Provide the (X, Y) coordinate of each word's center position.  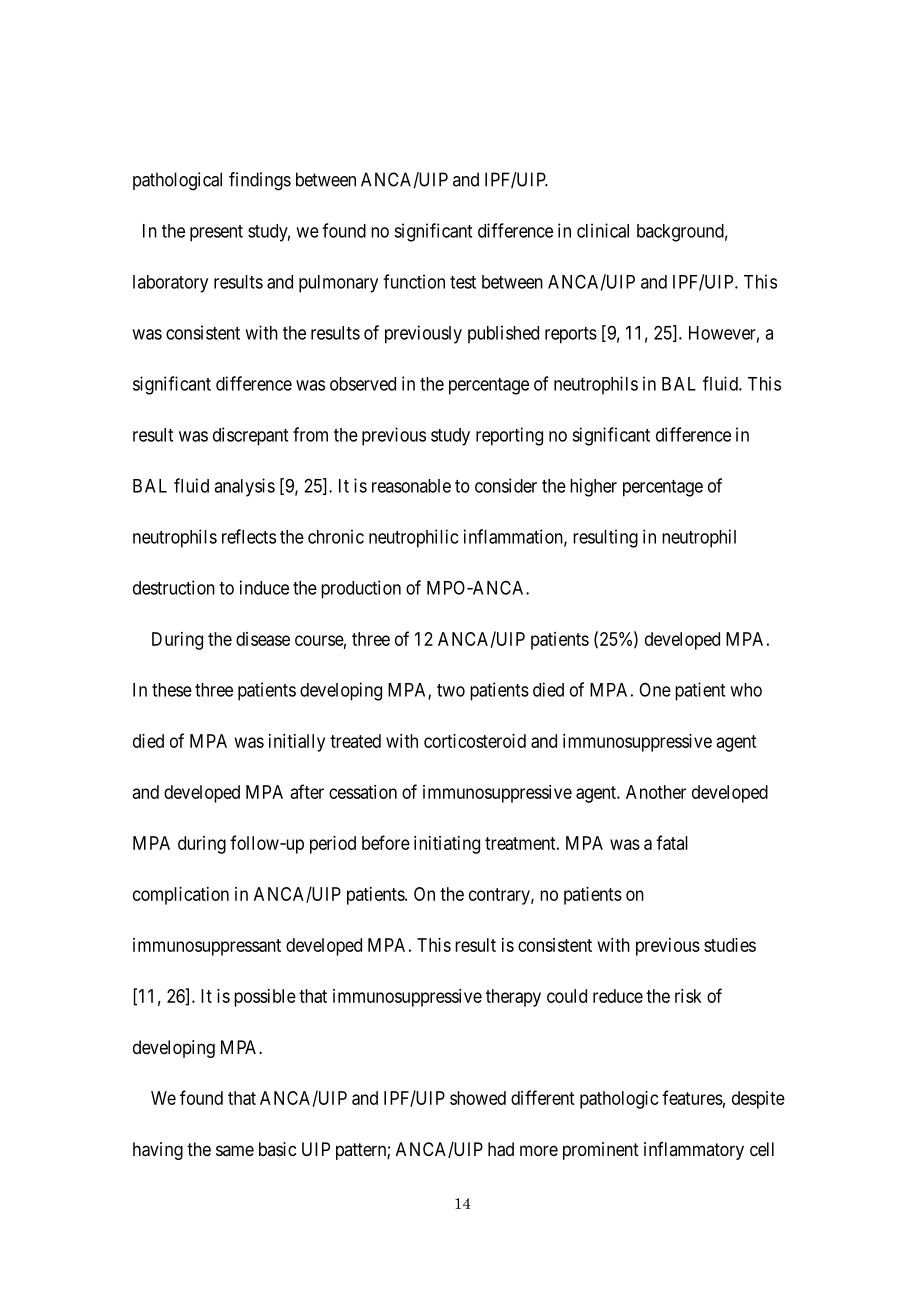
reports (571, 335)
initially (297, 743)
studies (730, 945)
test (463, 282)
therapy (513, 998)
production (361, 589)
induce (264, 587)
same (235, 1150)
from (310, 434)
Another (656, 792)
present (216, 233)
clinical (603, 230)
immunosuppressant (207, 947)
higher (593, 487)
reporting (509, 436)
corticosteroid (475, 741)
